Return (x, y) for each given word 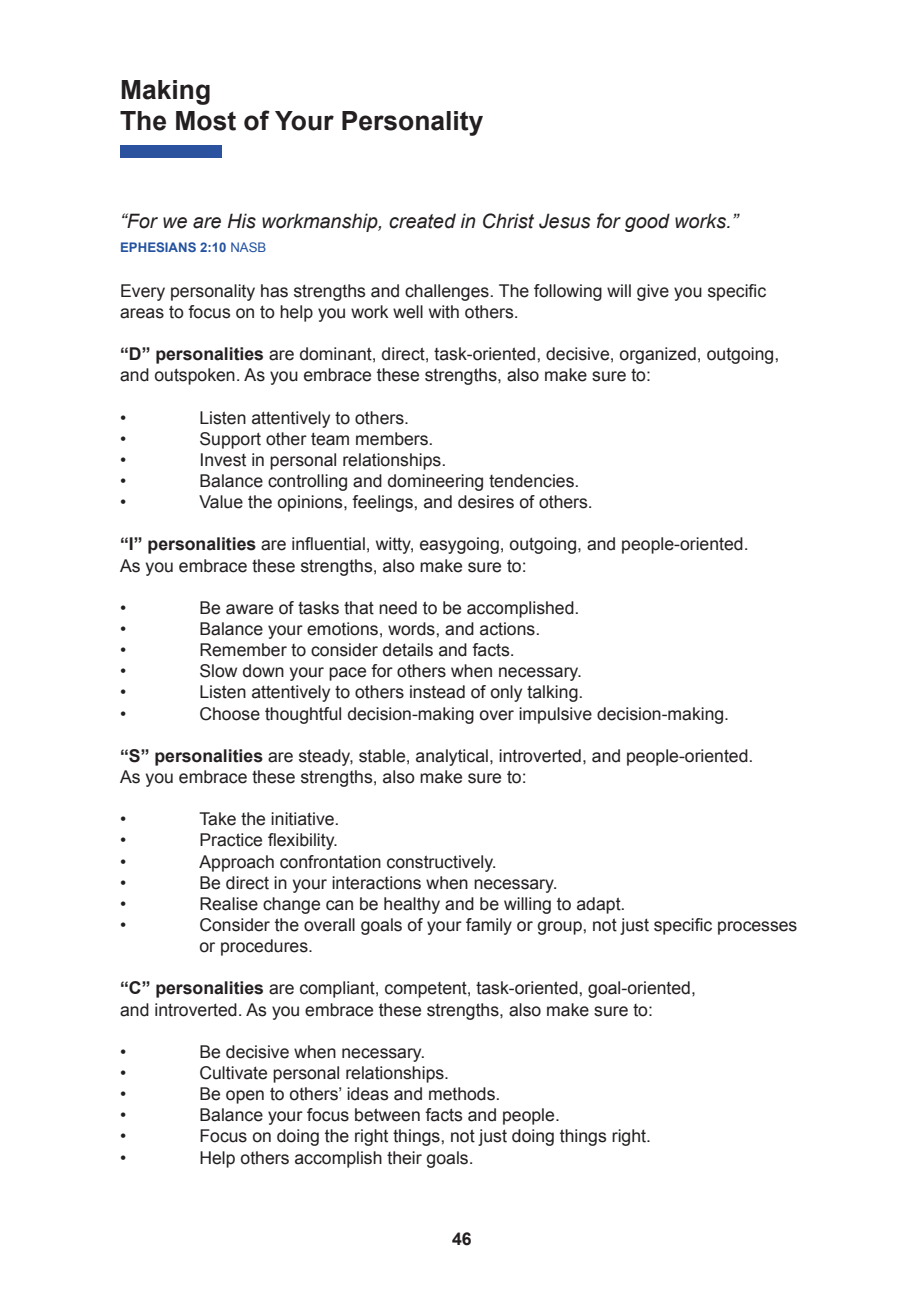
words (412, 629)
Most (206, 121)
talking (552, 693)
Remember (243, 650)
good (647, 222)
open (245, 1097)
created (422, 221)
